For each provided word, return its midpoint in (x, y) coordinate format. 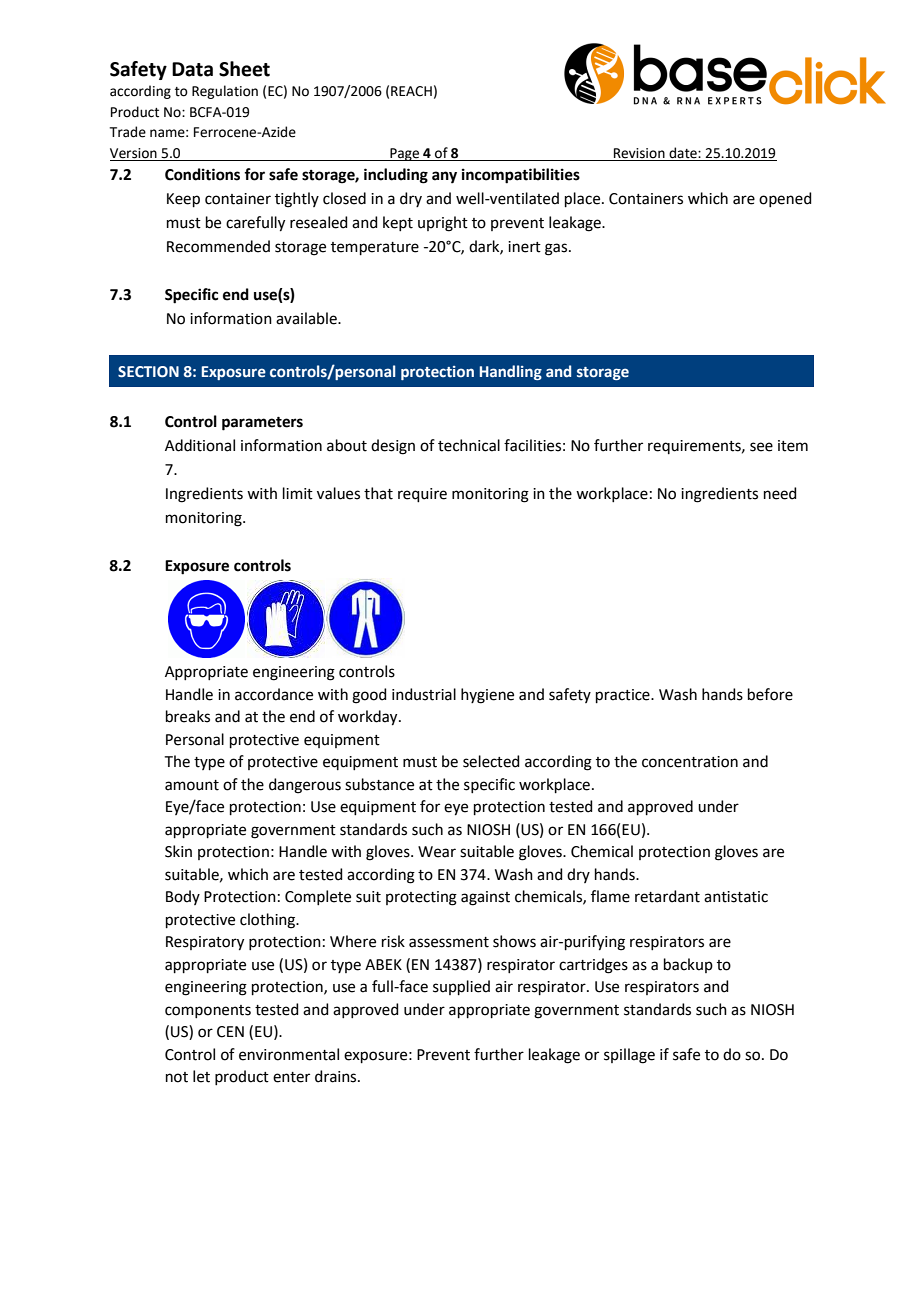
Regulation (225, 92)
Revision (639, 154)
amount (192, 785)
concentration (690, 762)
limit (298, 493)
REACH (411, 91)
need (780, 493)
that (378, 493)
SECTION (148, 372)
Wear (437, 852)
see (761, 447)
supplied (461, 987)
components (208, 1011)
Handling (511, 372)
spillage (629, 1056)
